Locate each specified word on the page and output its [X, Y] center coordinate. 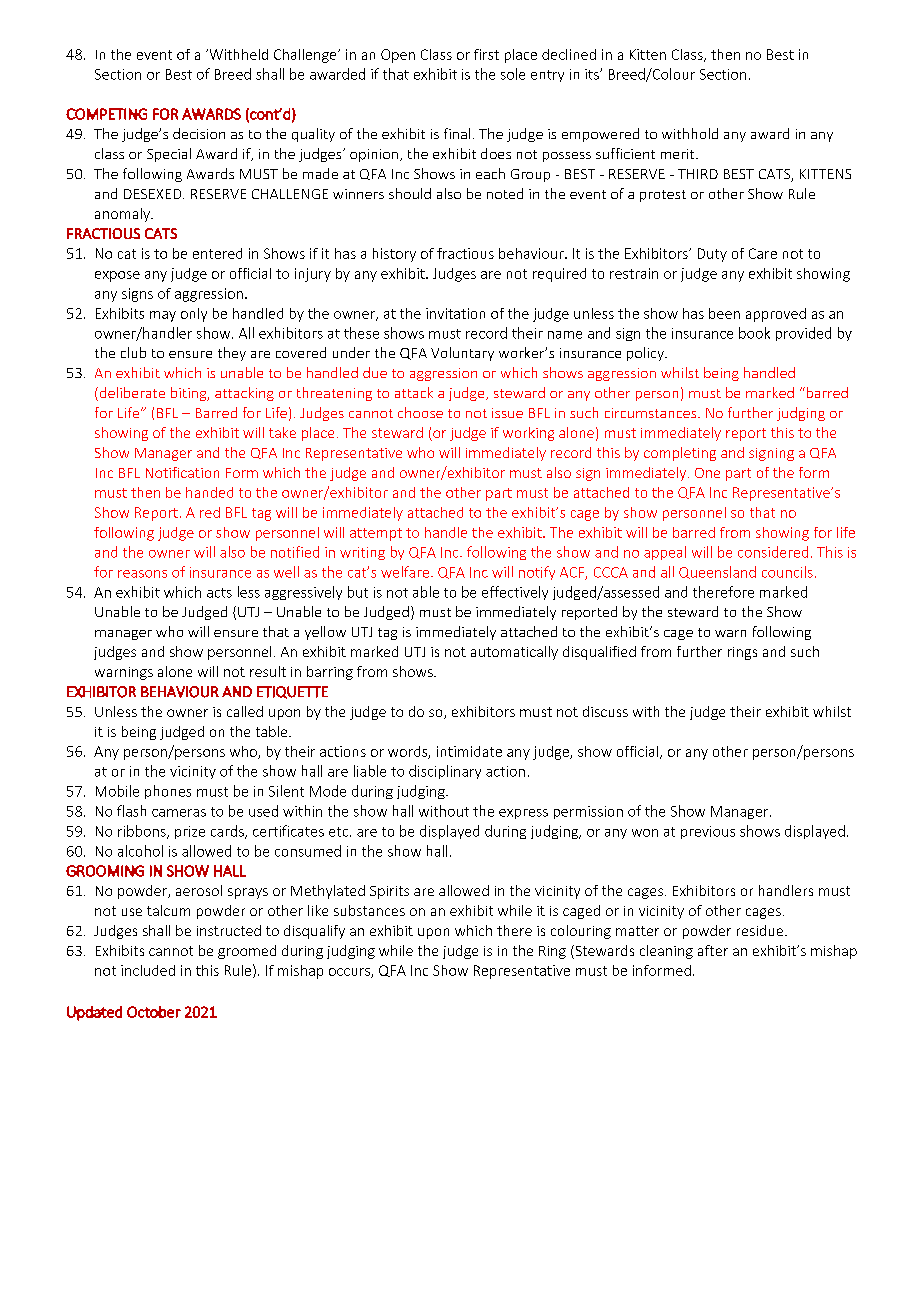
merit [679, 154]
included [148, 970]
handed [209, 492]
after [713, 950]
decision [199, 133]
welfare [405, 572]
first [486, 54]
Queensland [717, 572]
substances [369, 910]
